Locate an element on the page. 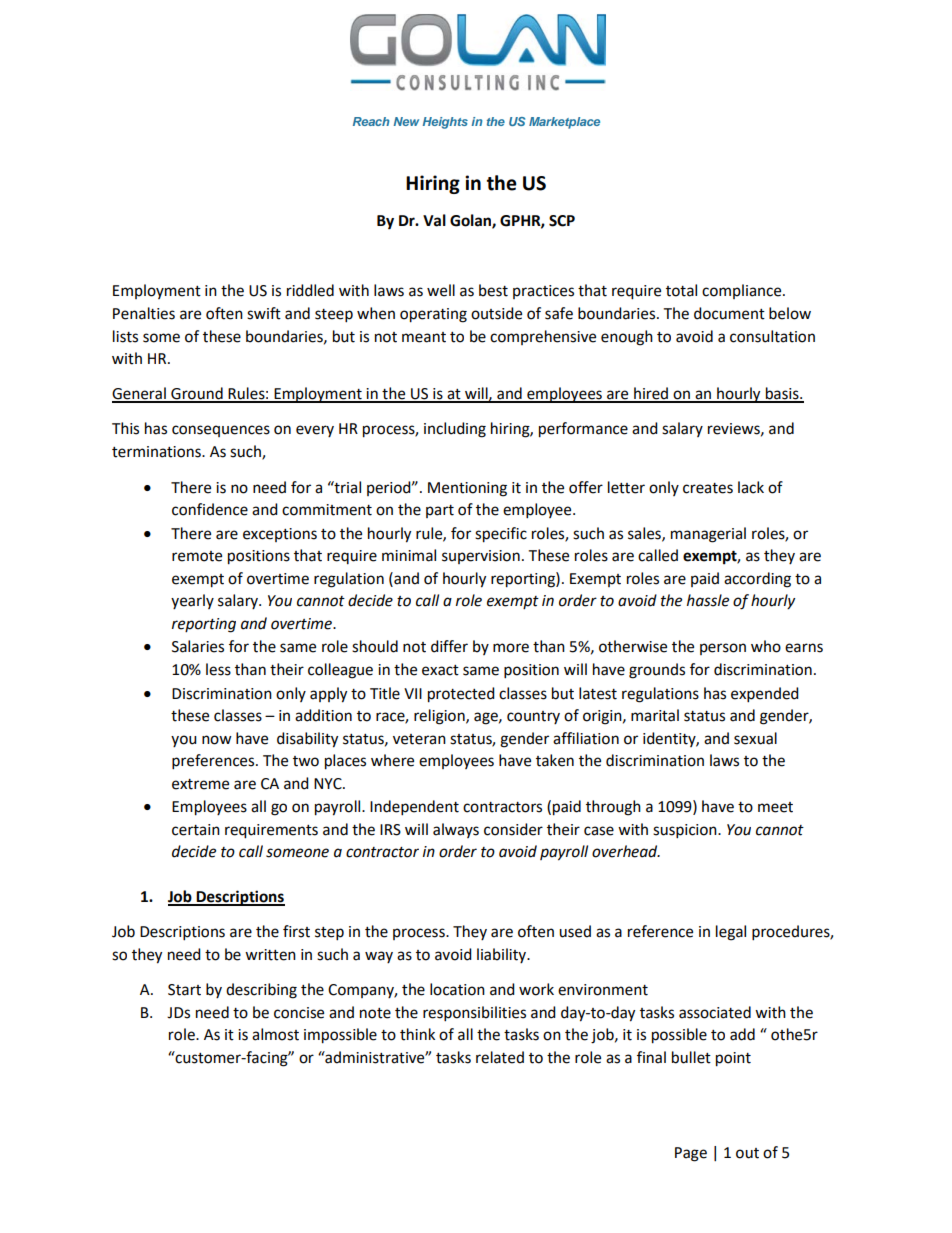 The height and width of the image is (1233, 952). Reach is located at coordinates (371, 121).
